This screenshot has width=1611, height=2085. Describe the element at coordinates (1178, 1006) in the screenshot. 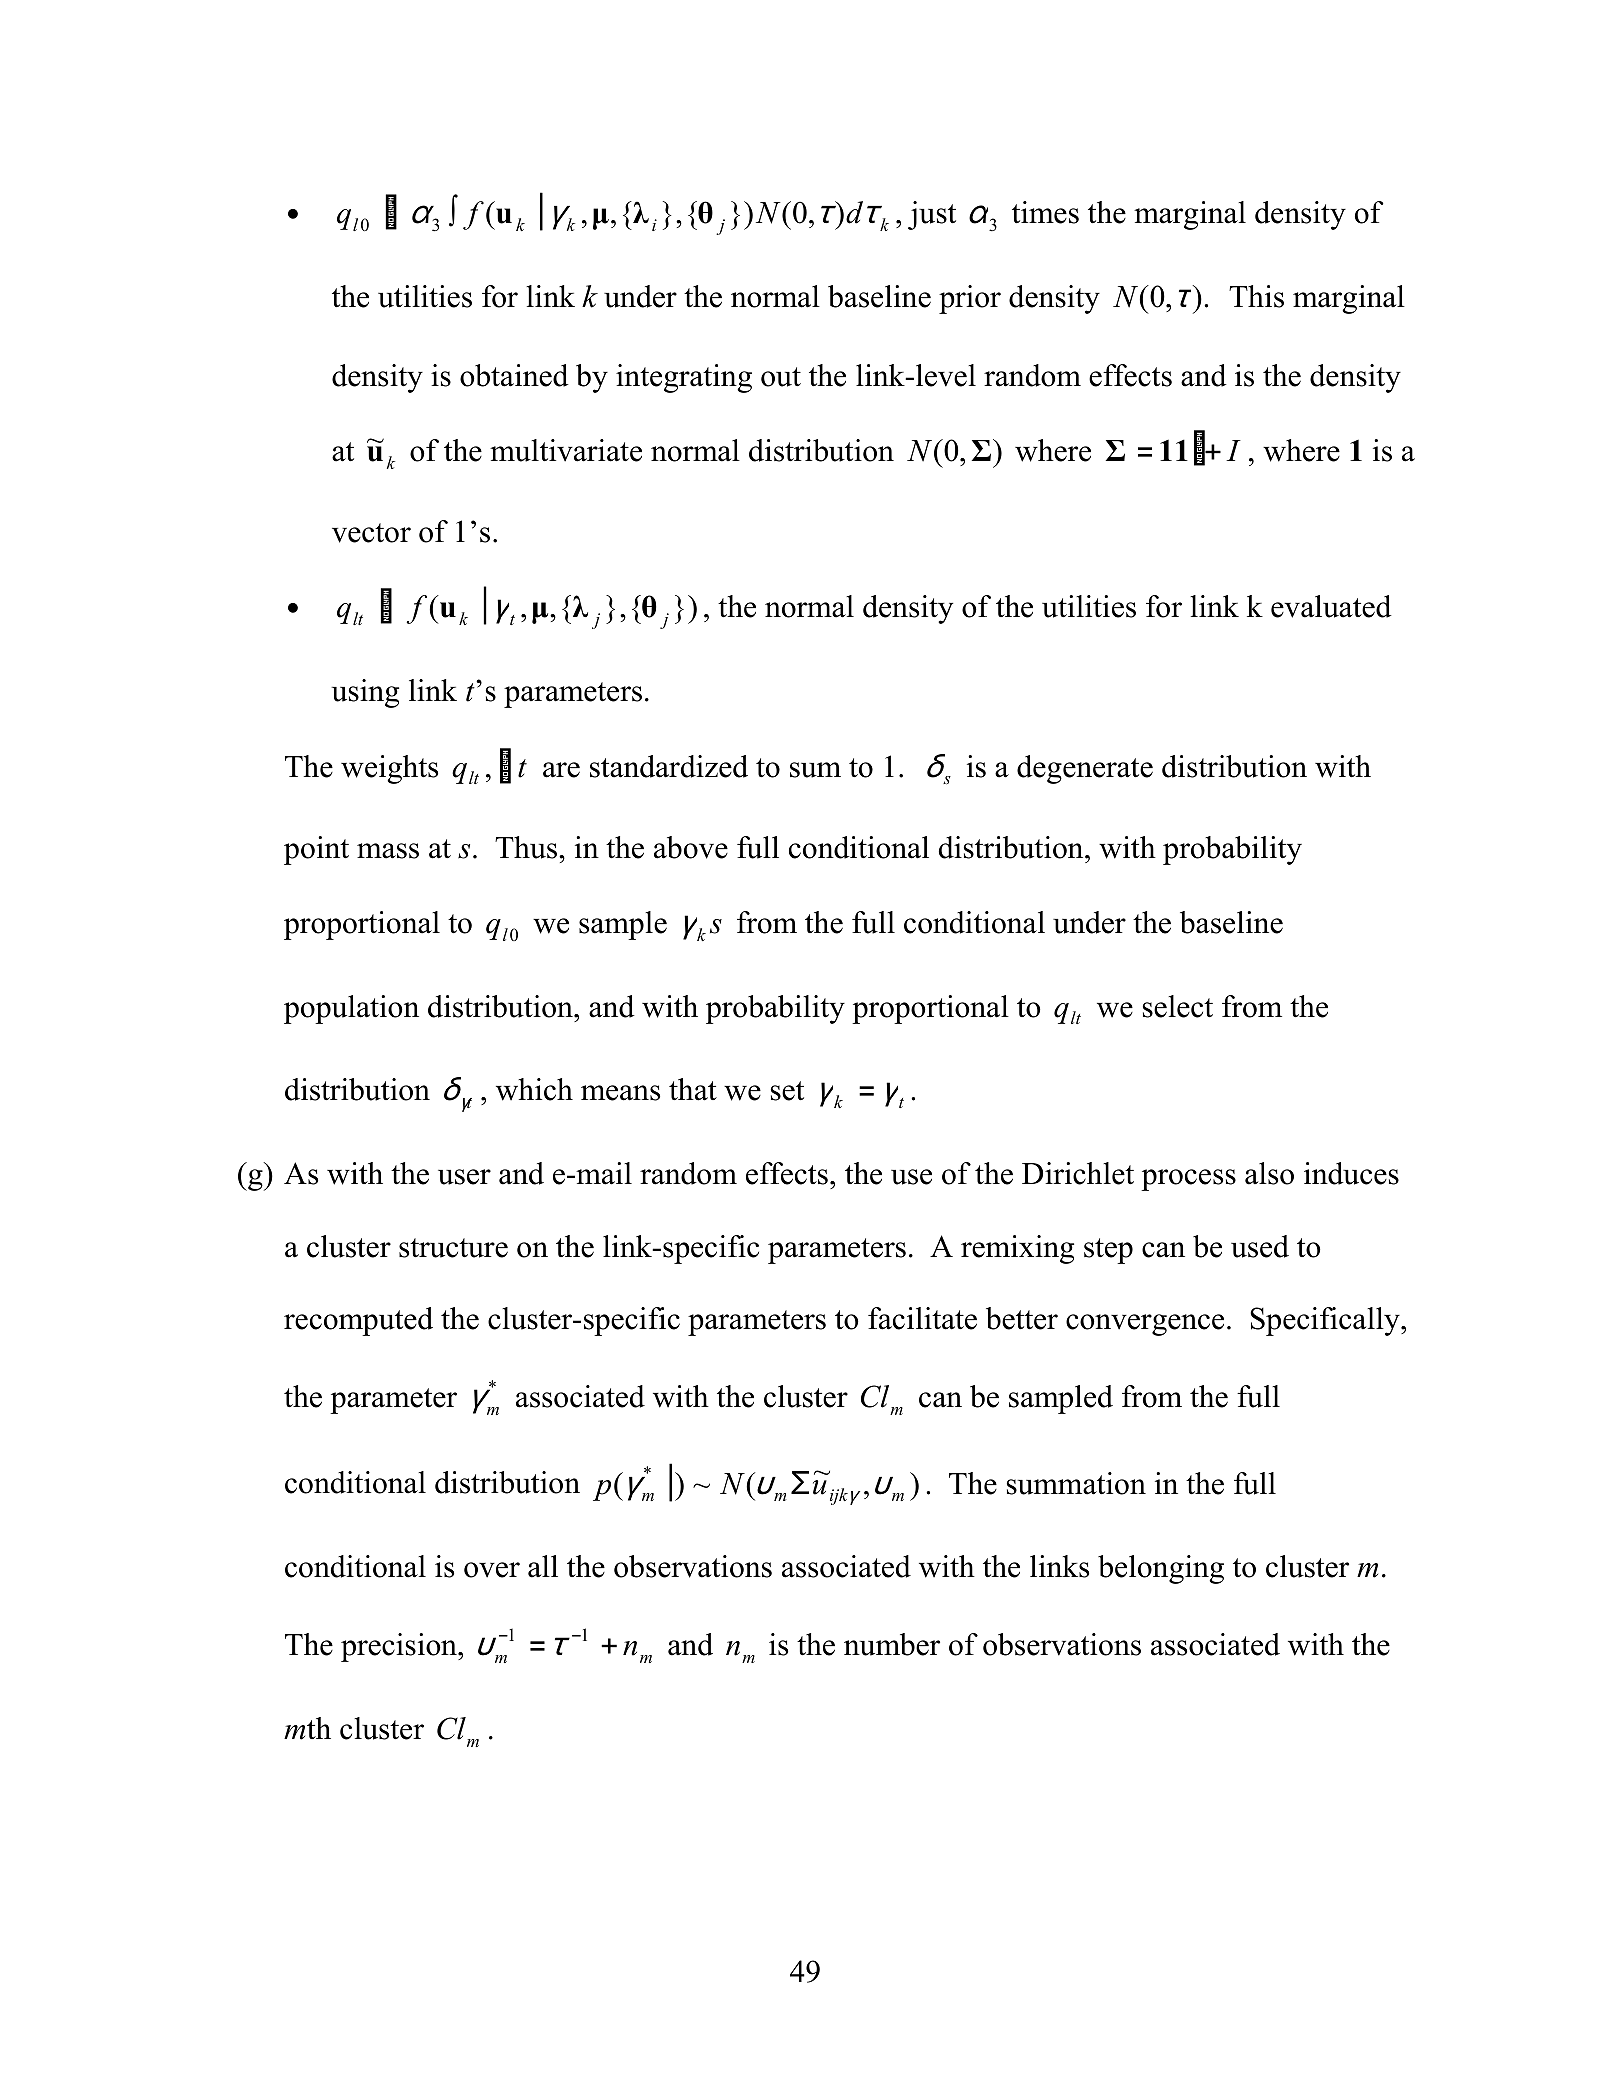

I see `select` at that location.
